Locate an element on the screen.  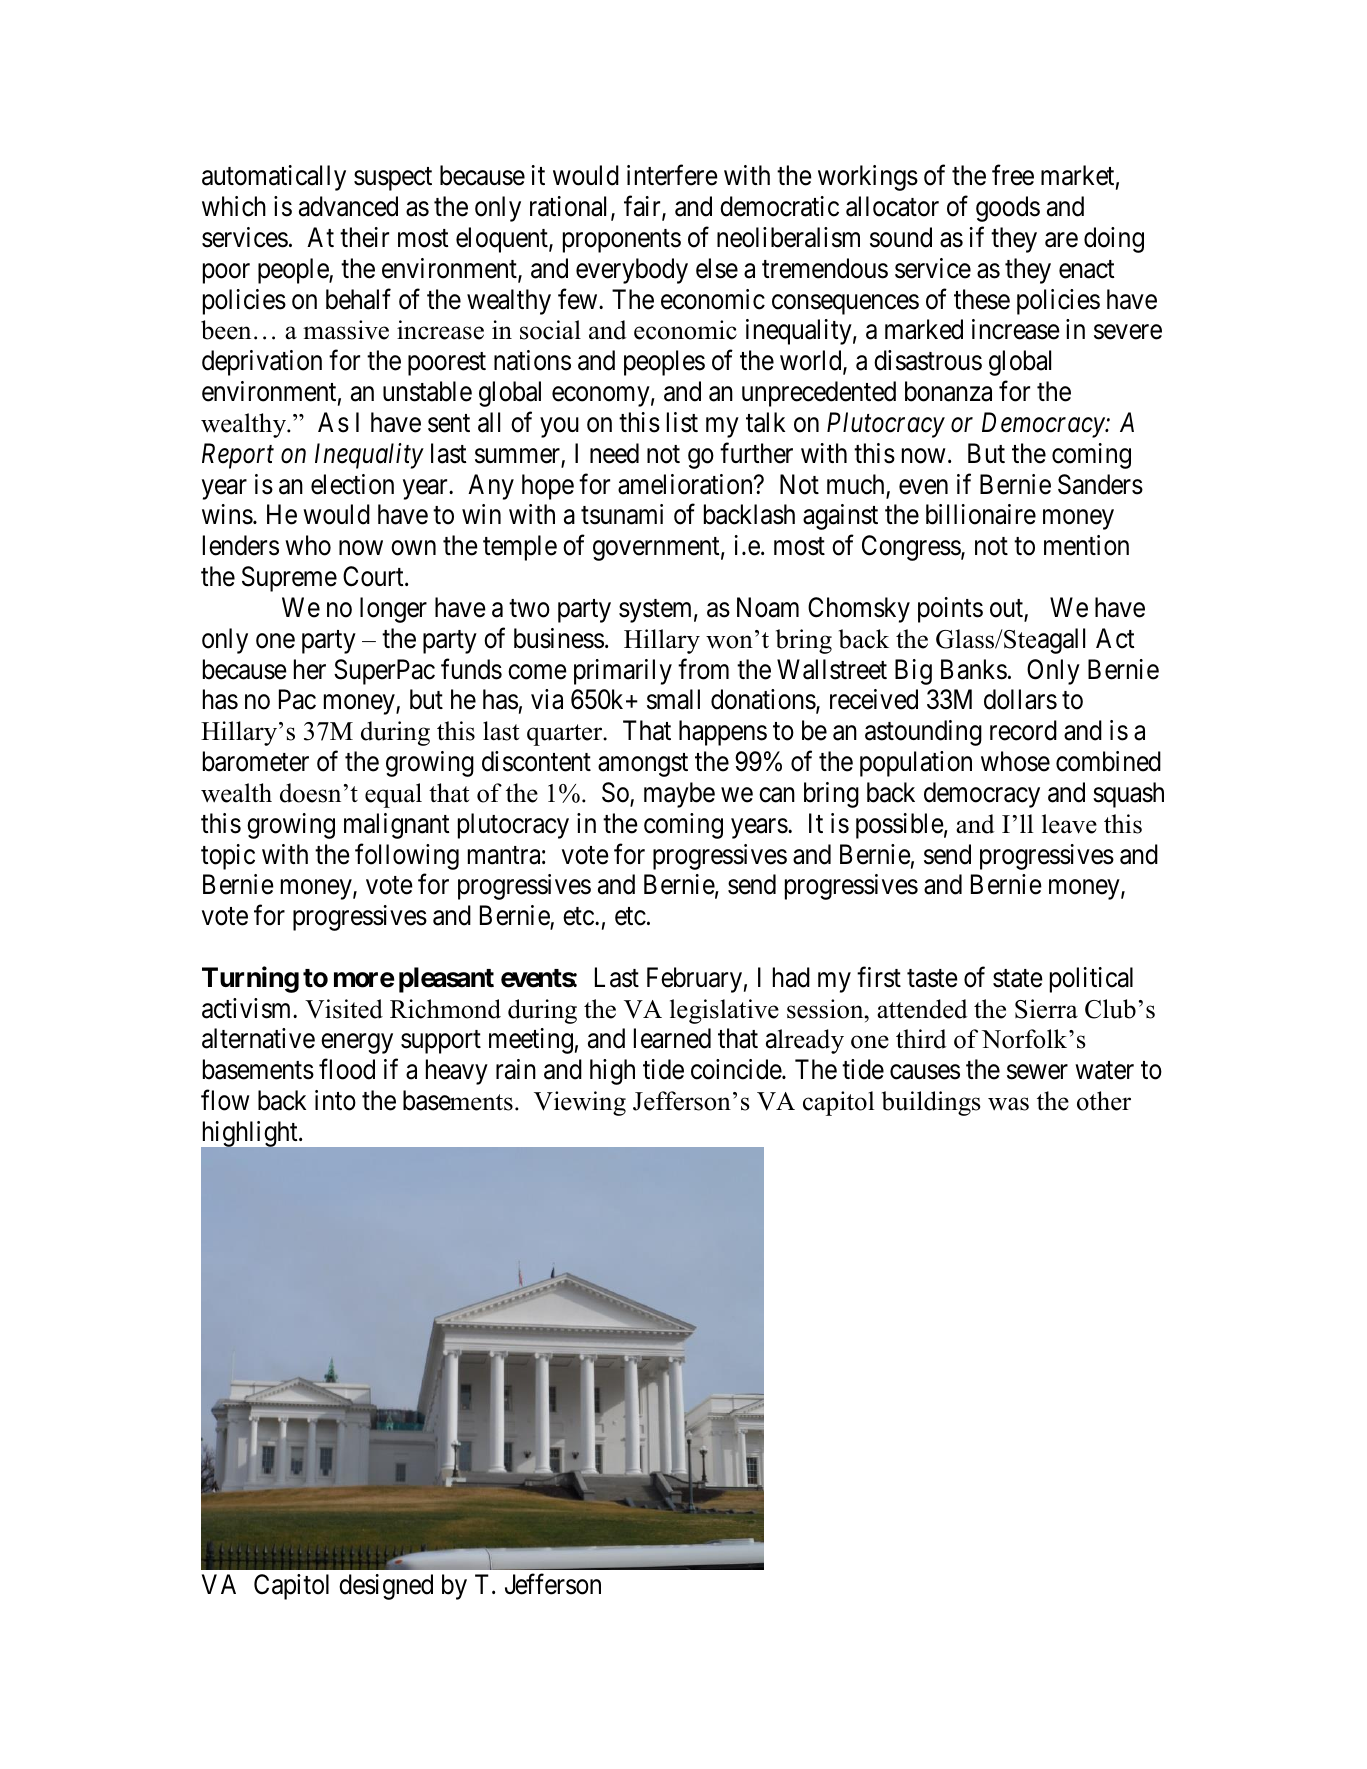
designed is located at coordinates (386, 1587).
